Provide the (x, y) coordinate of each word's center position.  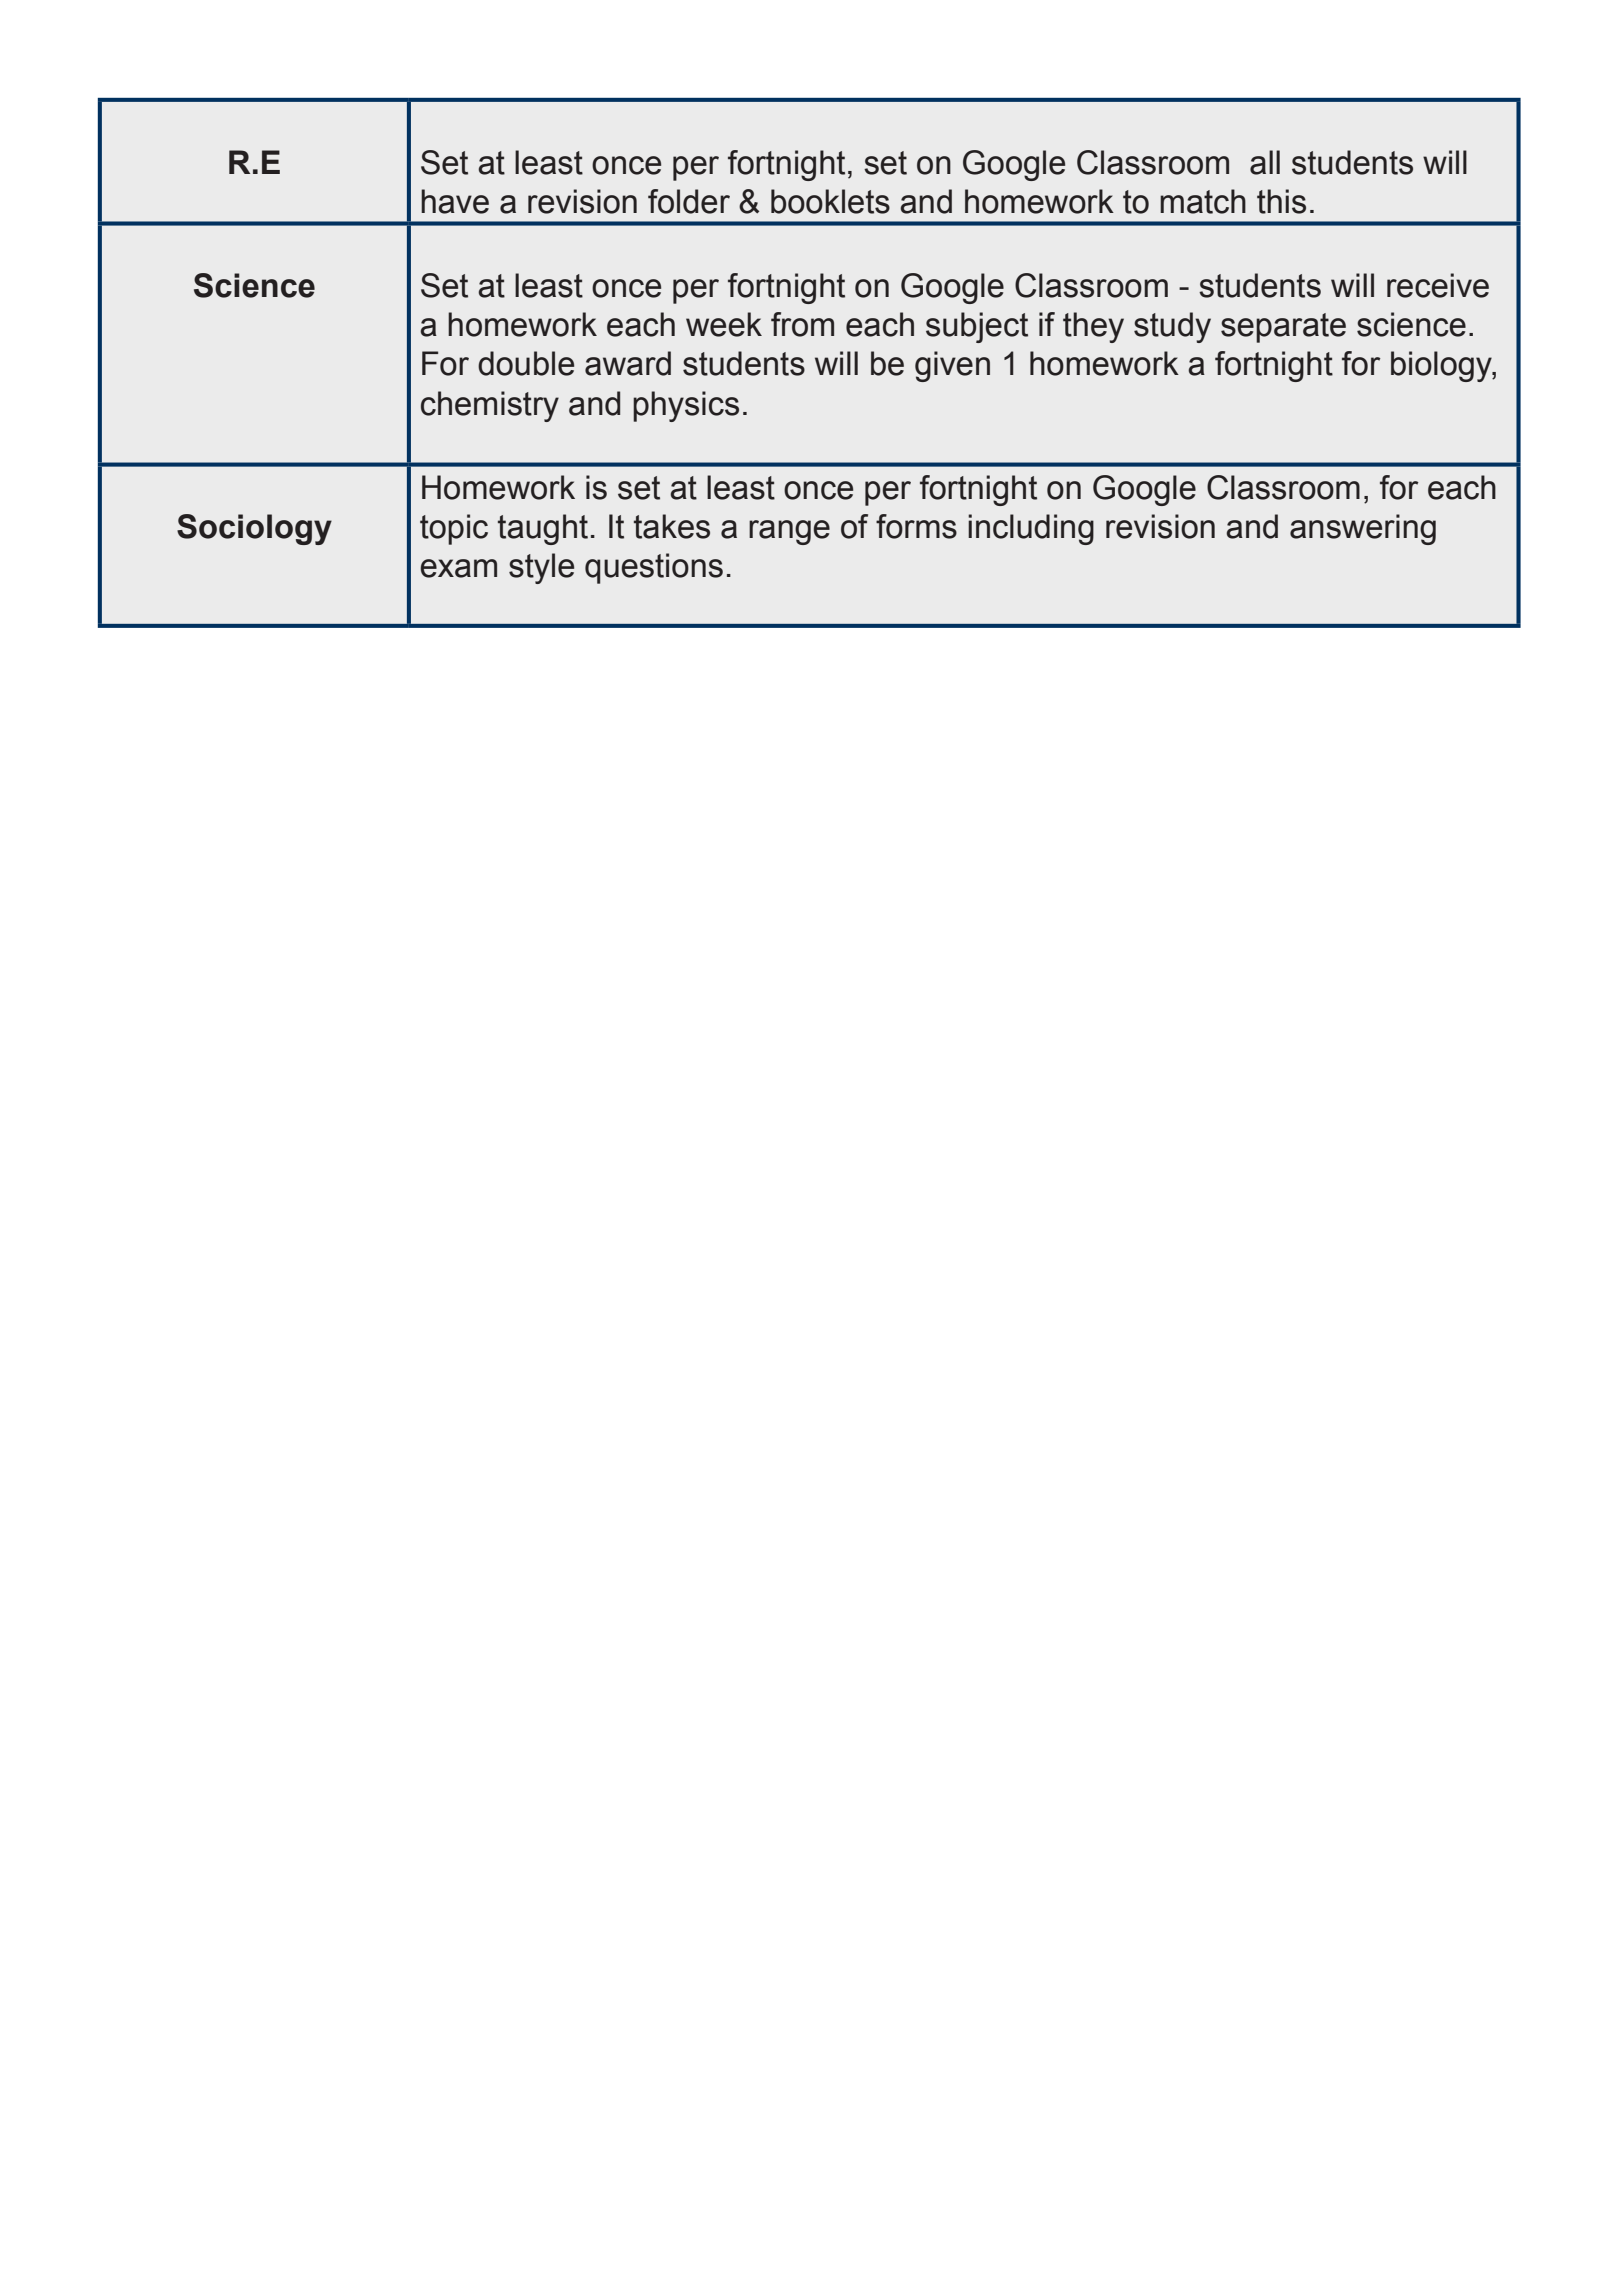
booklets (830, 201)
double (526, 363)
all (1265, 162)
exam (458, 568)
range (789, 532)
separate (1283, 328)
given (952, 366)
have (455, 201)
